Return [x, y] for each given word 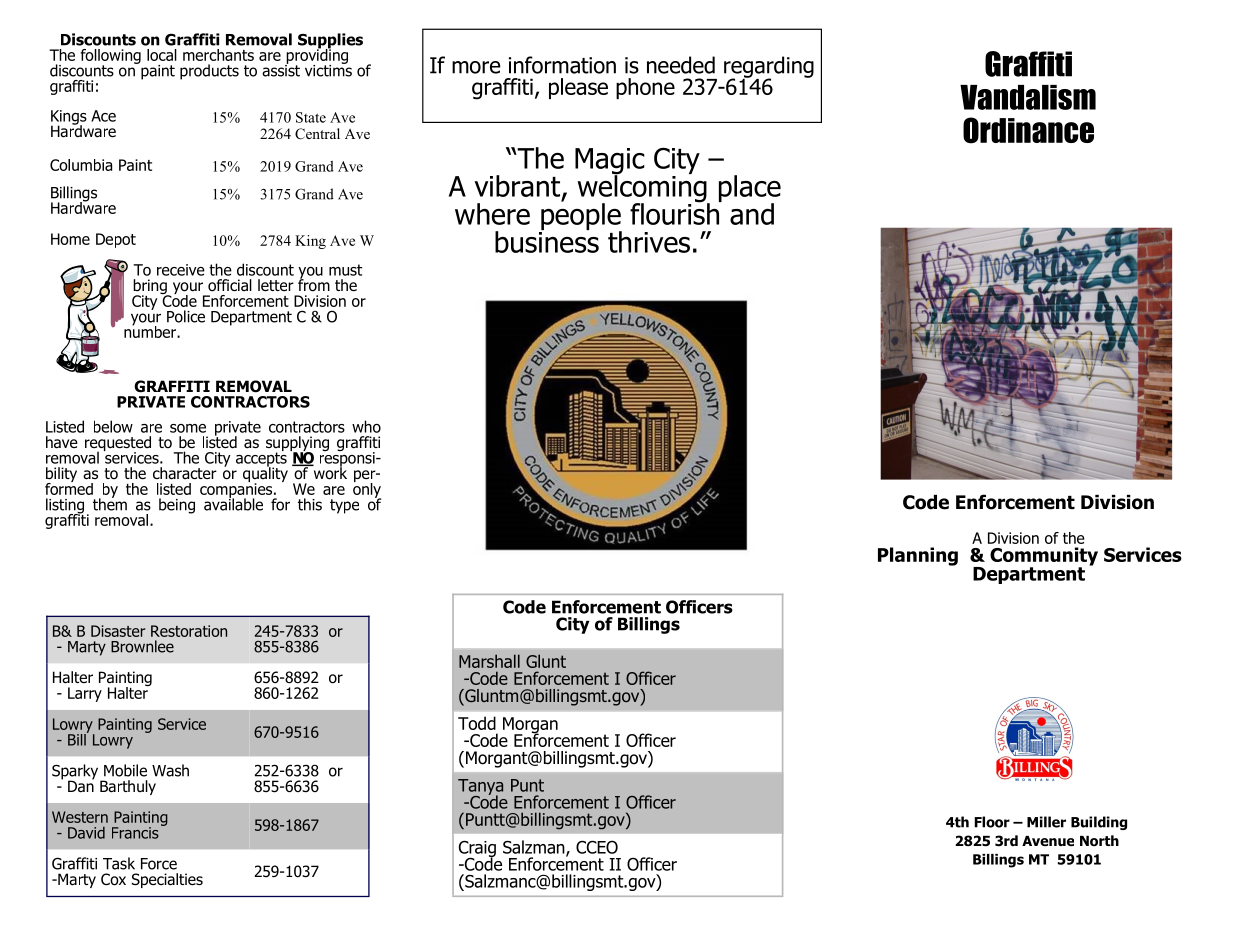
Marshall [489, 661]
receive [181, 270]
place [750, 189]
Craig [477, 849]
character [185, 473]
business [547, 240]
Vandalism [1028, 97]
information [562, 65]
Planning [918, 556]
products [209, 72]
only [367, 490]
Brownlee [142, 646]
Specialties [167, 880]
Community [1044, 557]
